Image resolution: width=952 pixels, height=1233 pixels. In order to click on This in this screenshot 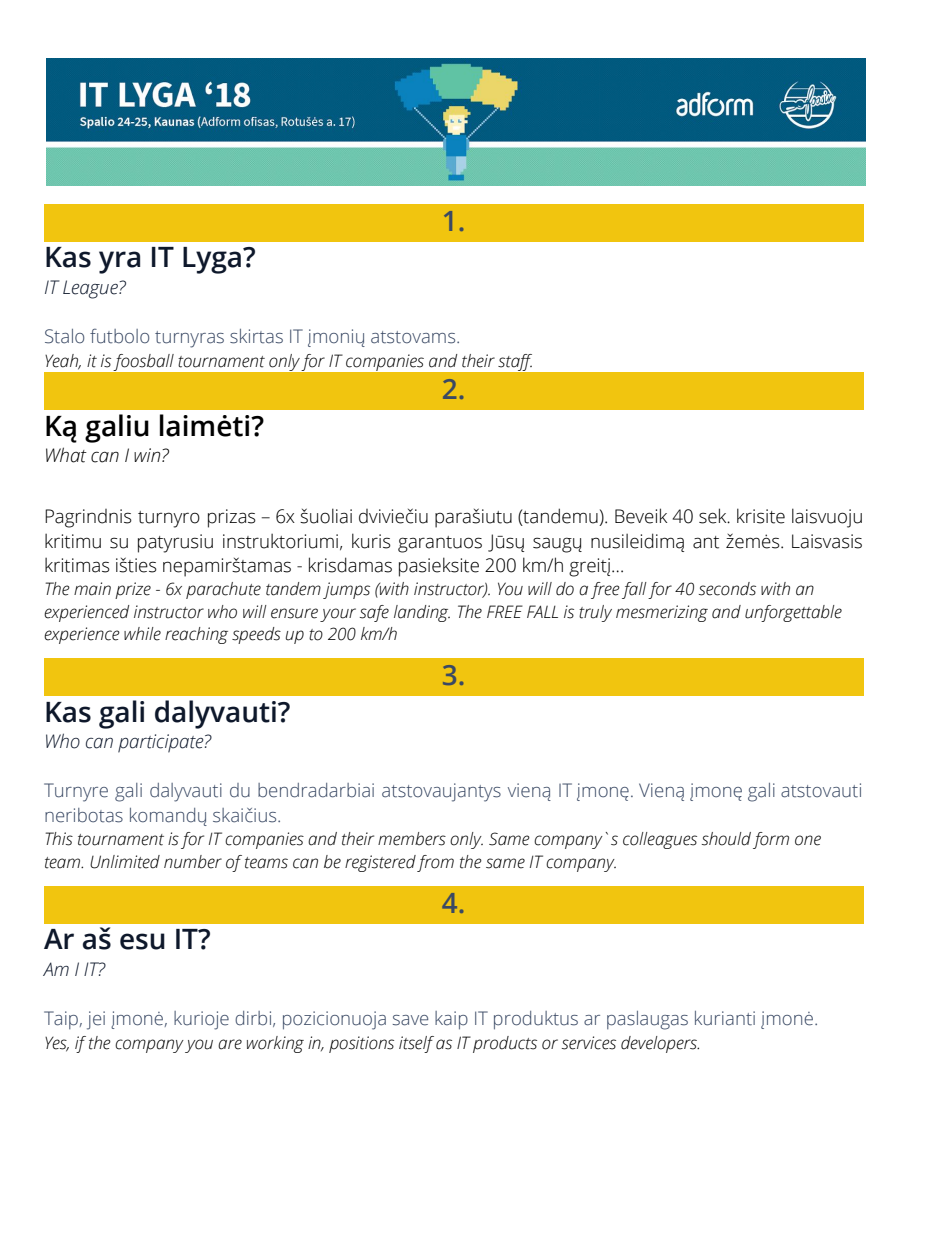, I will do `click(59, 839)`.
